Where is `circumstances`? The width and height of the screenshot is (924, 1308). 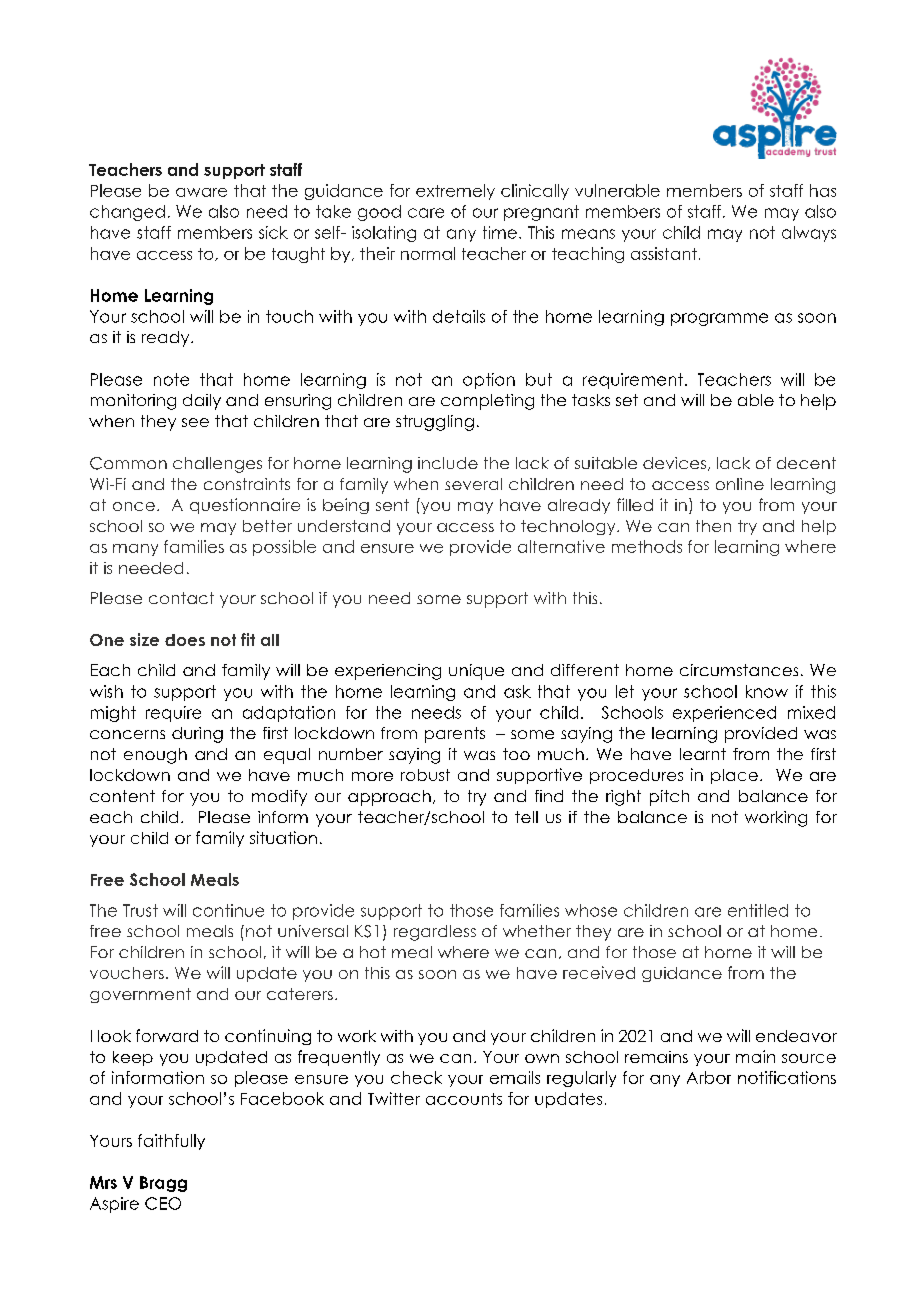 circumstances is located at coordinates (739, 670).
